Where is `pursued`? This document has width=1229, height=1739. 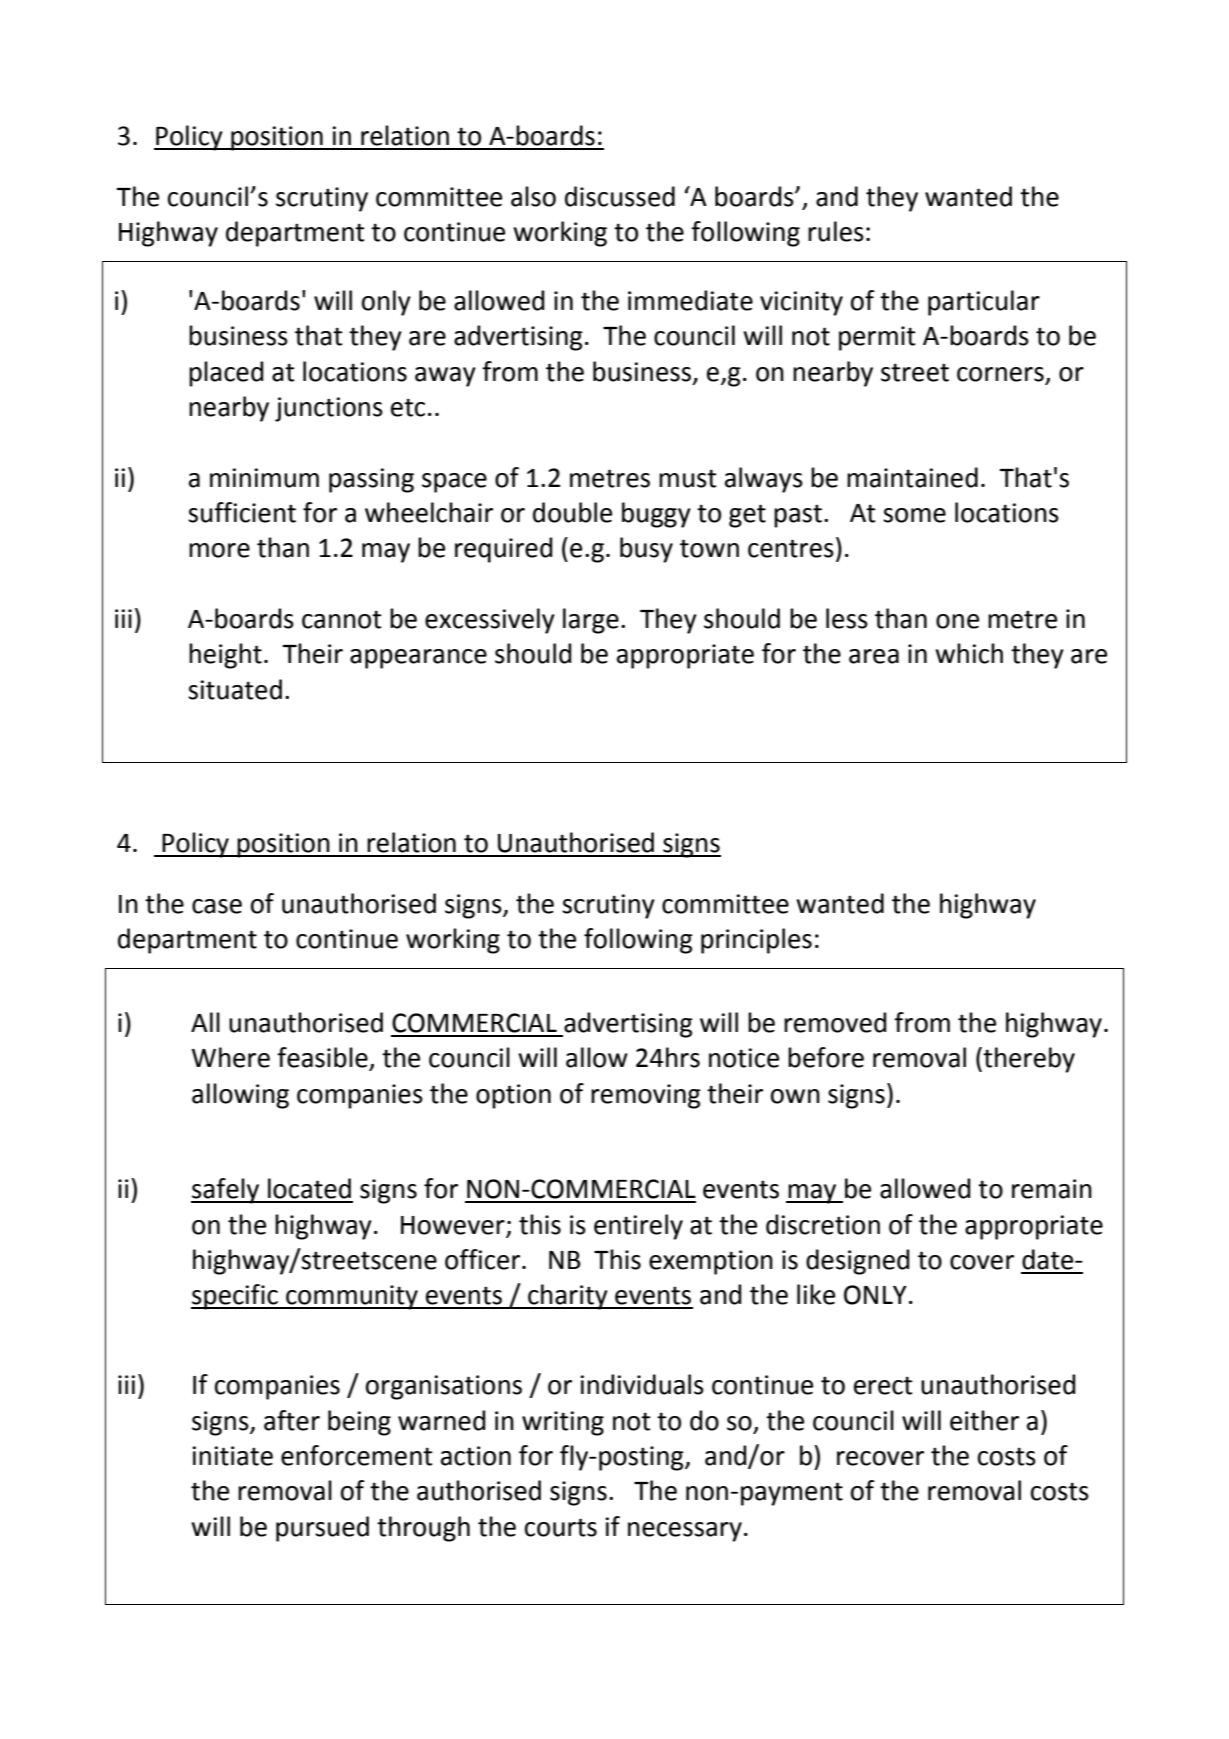
pursued is located at coordinates (322, 1529).
